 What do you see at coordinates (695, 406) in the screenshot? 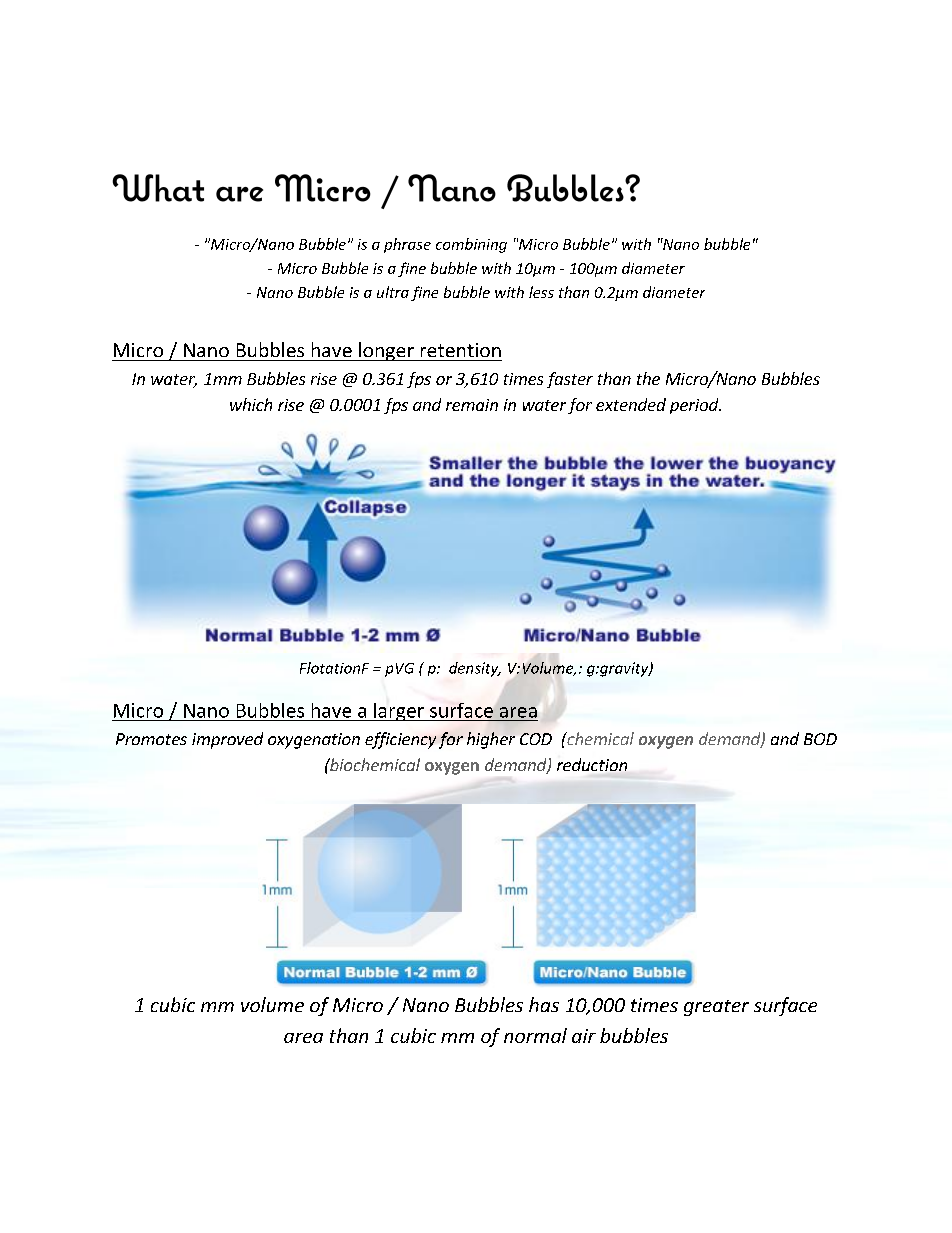
I see `period` at bounding box center [695, 406].
